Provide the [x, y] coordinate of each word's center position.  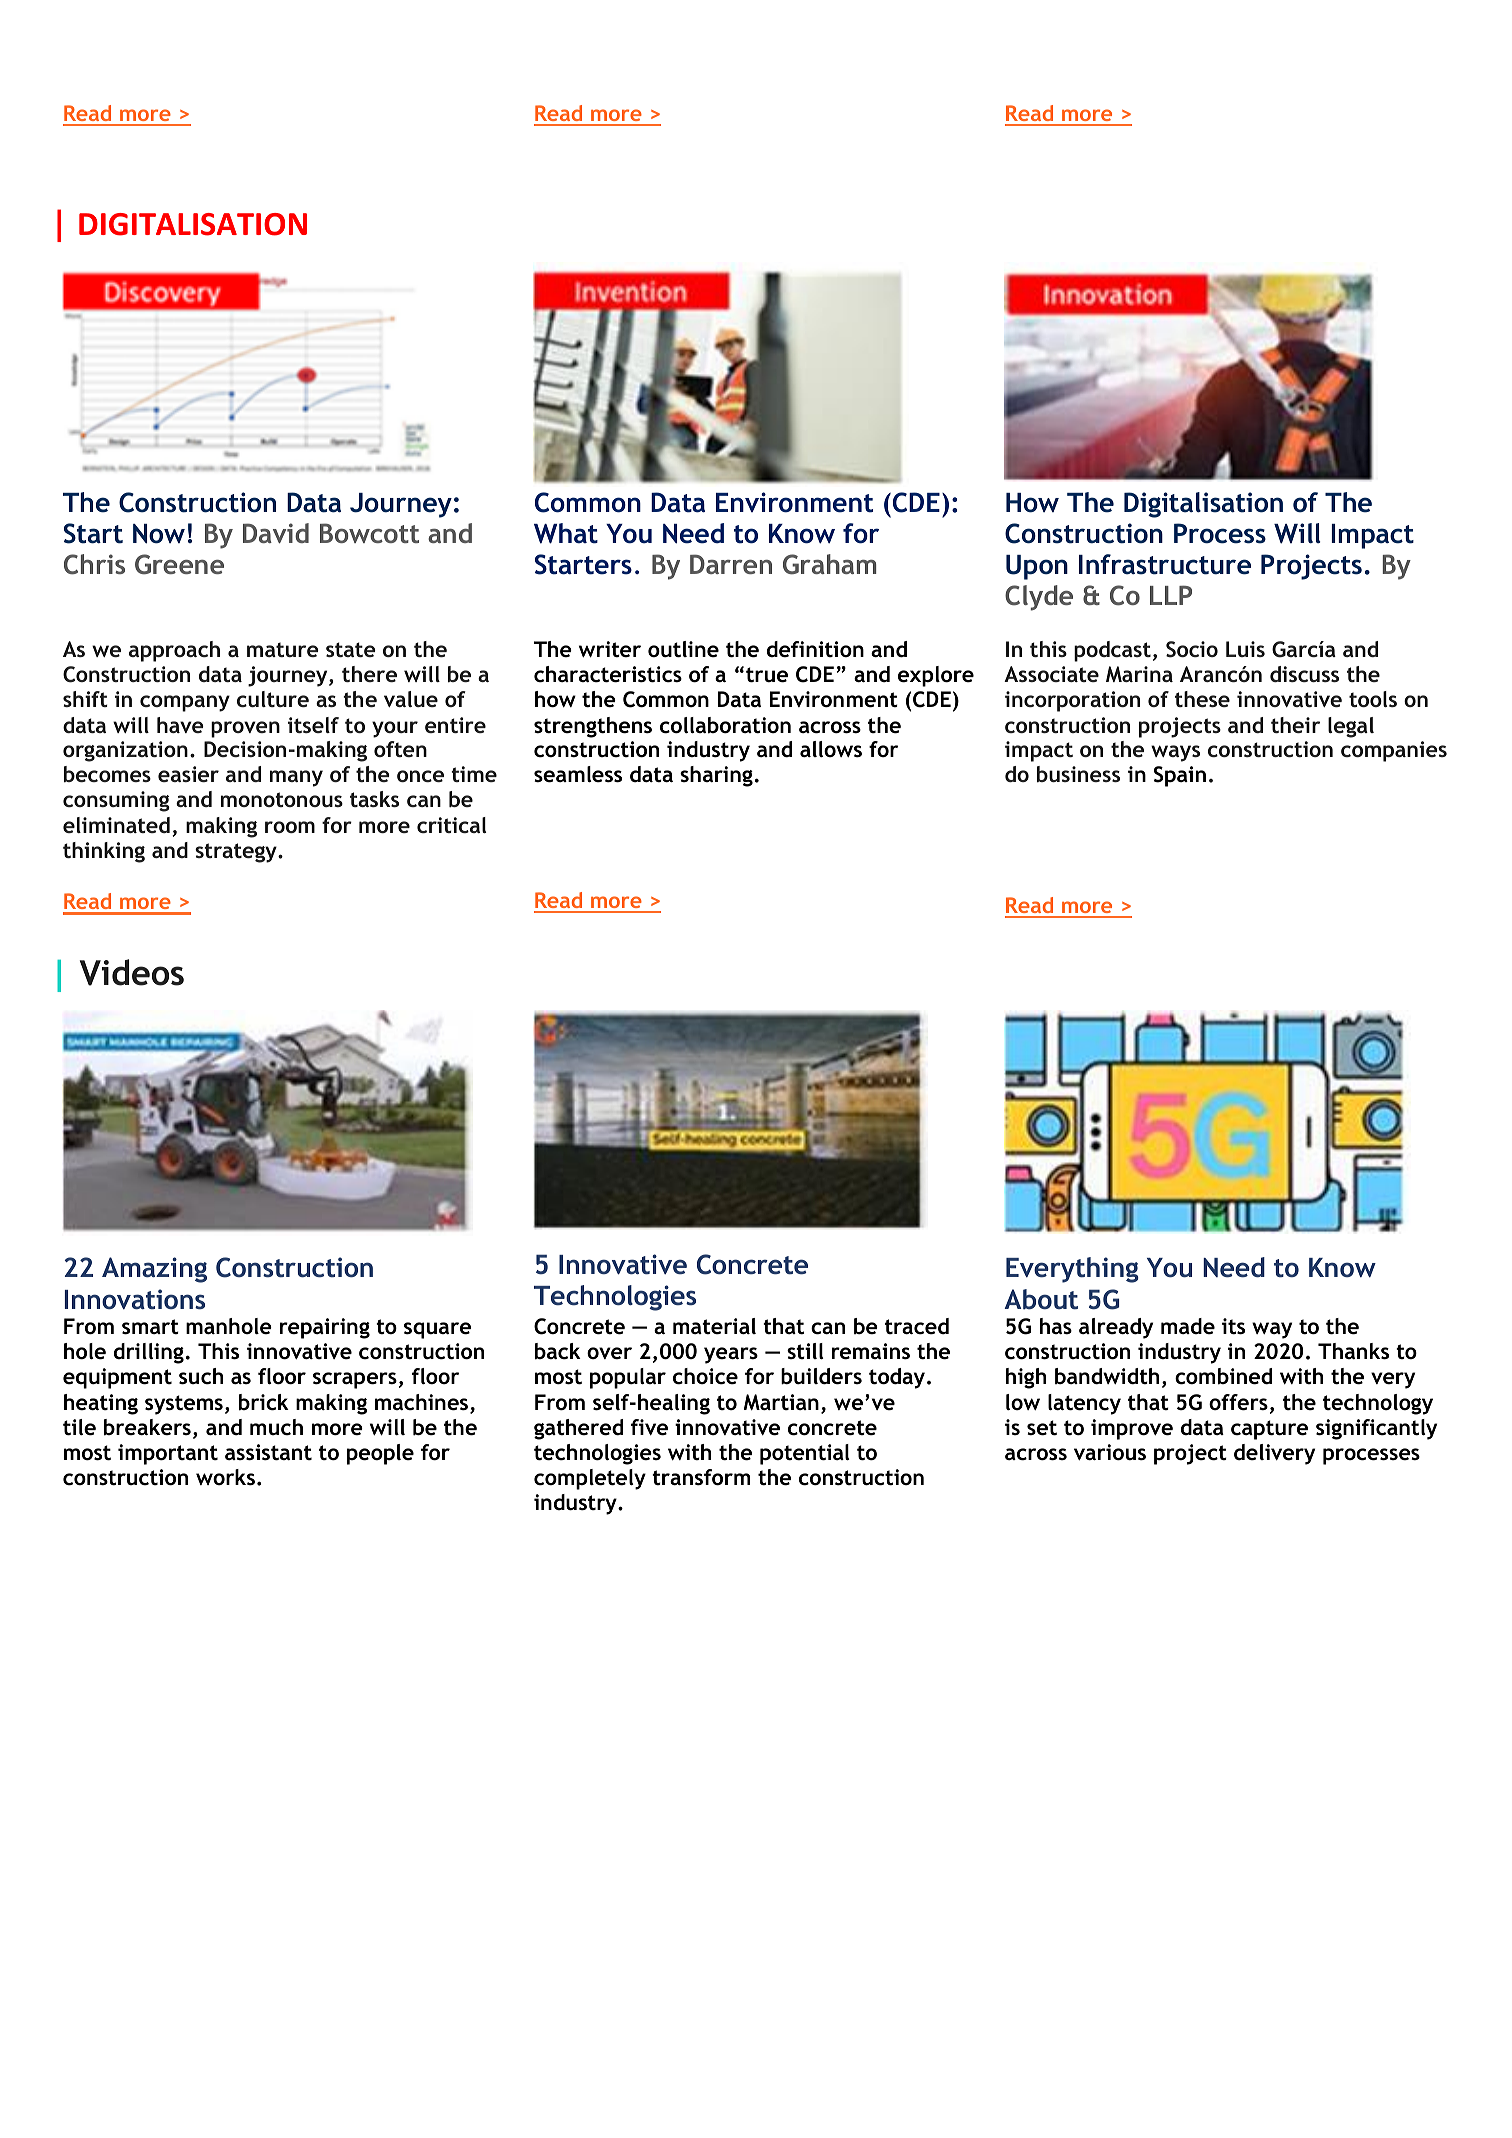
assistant [268, 1452]
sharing [716, 776]
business [1078, 774]
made [1188, 1326]
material [714, 1326]
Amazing [154, 1270]
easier [188, 774]
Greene [179, 564]
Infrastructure [1165, 564]
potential [805, 1454]
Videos [132, 972]
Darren [731, 564]
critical [451, 825]
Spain [1180, 776]
